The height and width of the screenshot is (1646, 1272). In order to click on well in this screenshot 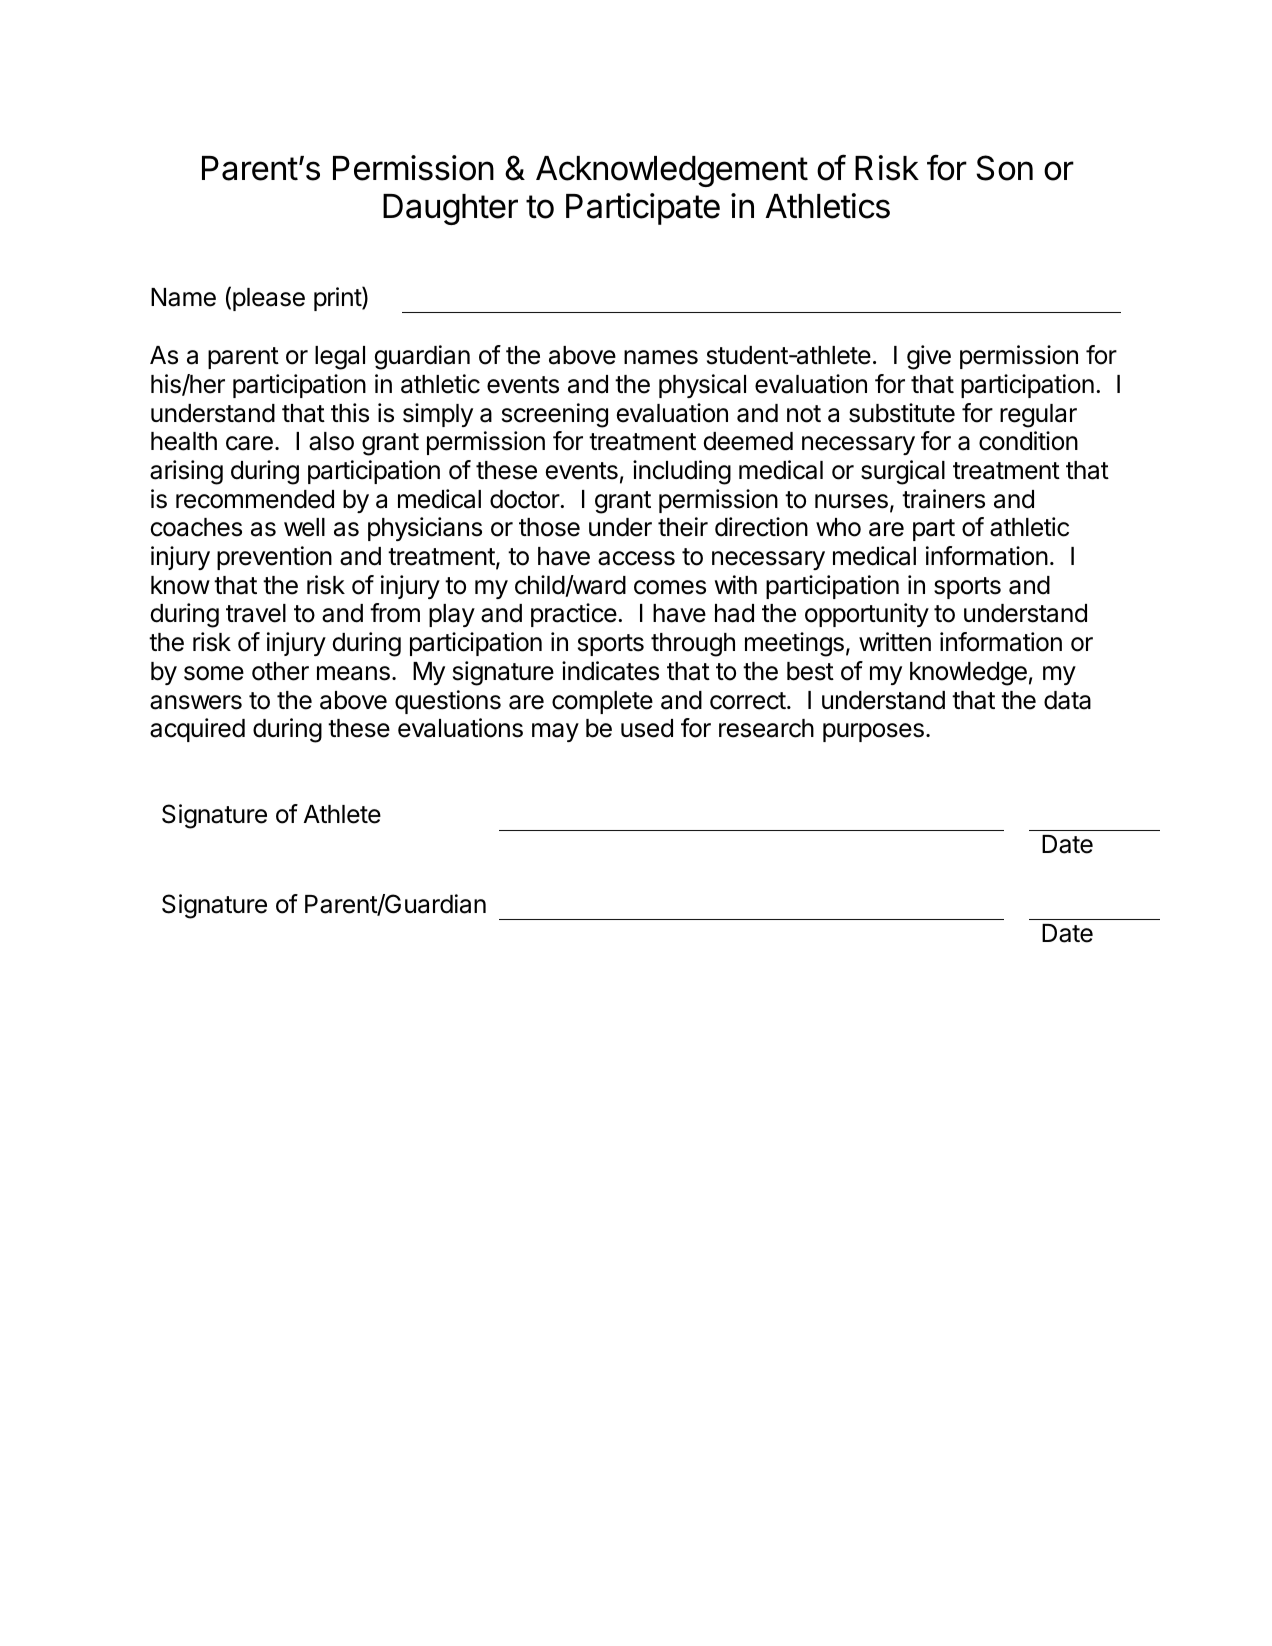, I will do `click(304, 527)`.
